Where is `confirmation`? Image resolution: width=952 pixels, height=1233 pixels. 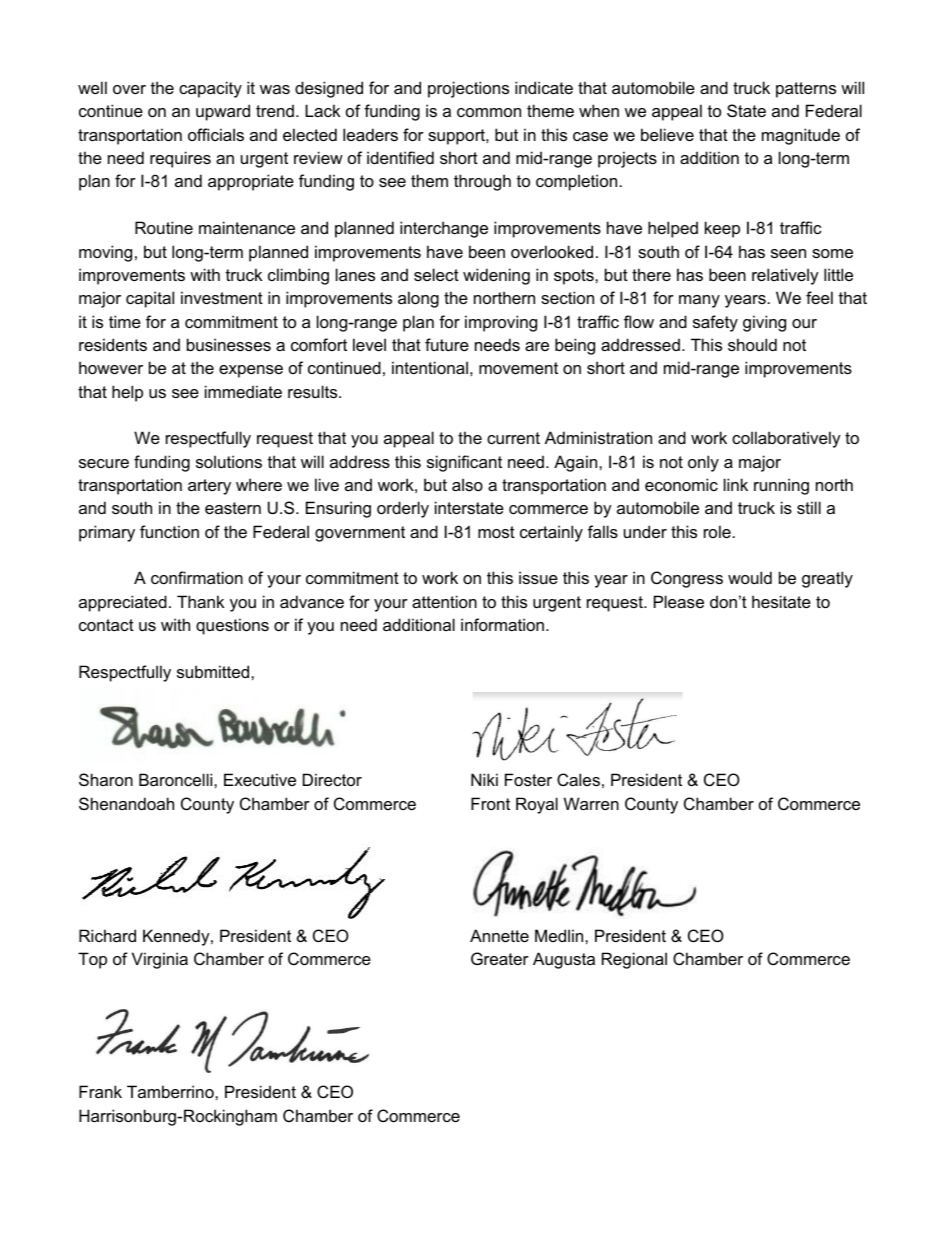
confirmation is located at coordinates (197, 577).
